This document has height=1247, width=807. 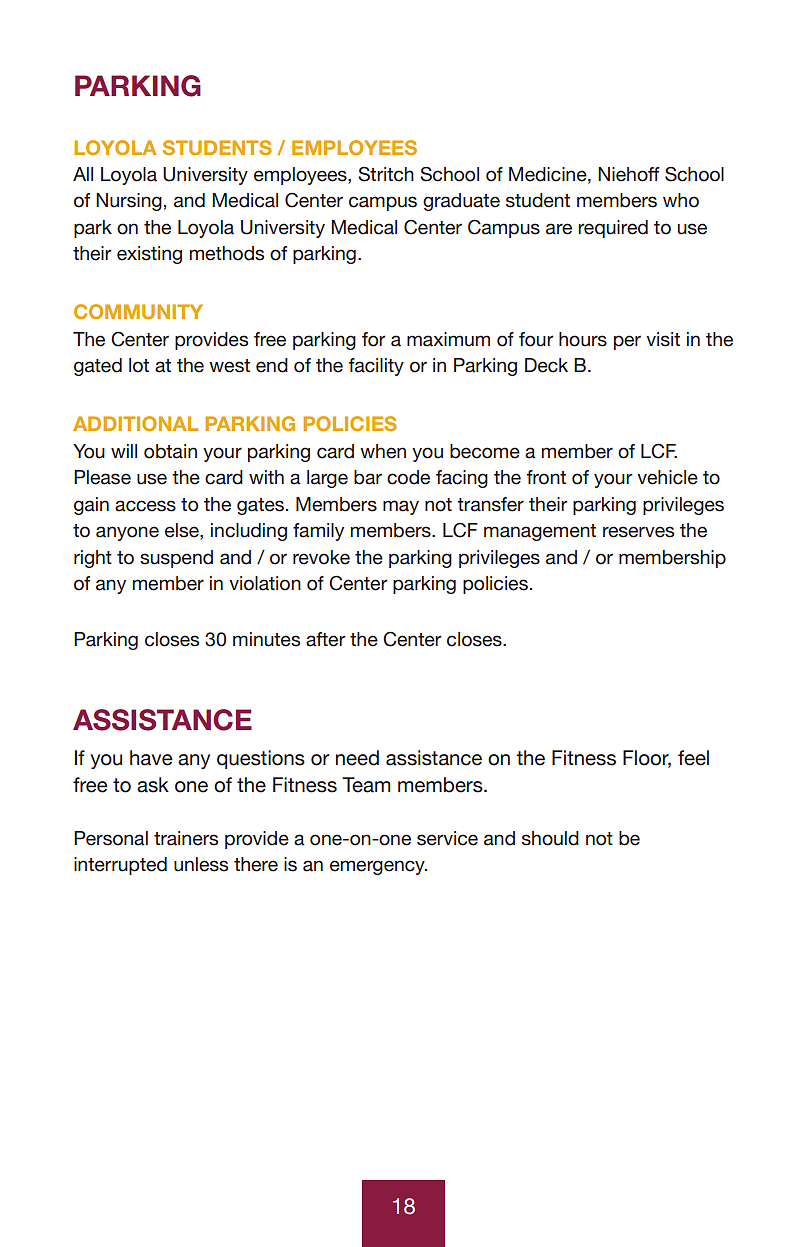 What do you see at coordinates (693, 758) in the document?
I see `feel` at bounding box center [693, 758].
